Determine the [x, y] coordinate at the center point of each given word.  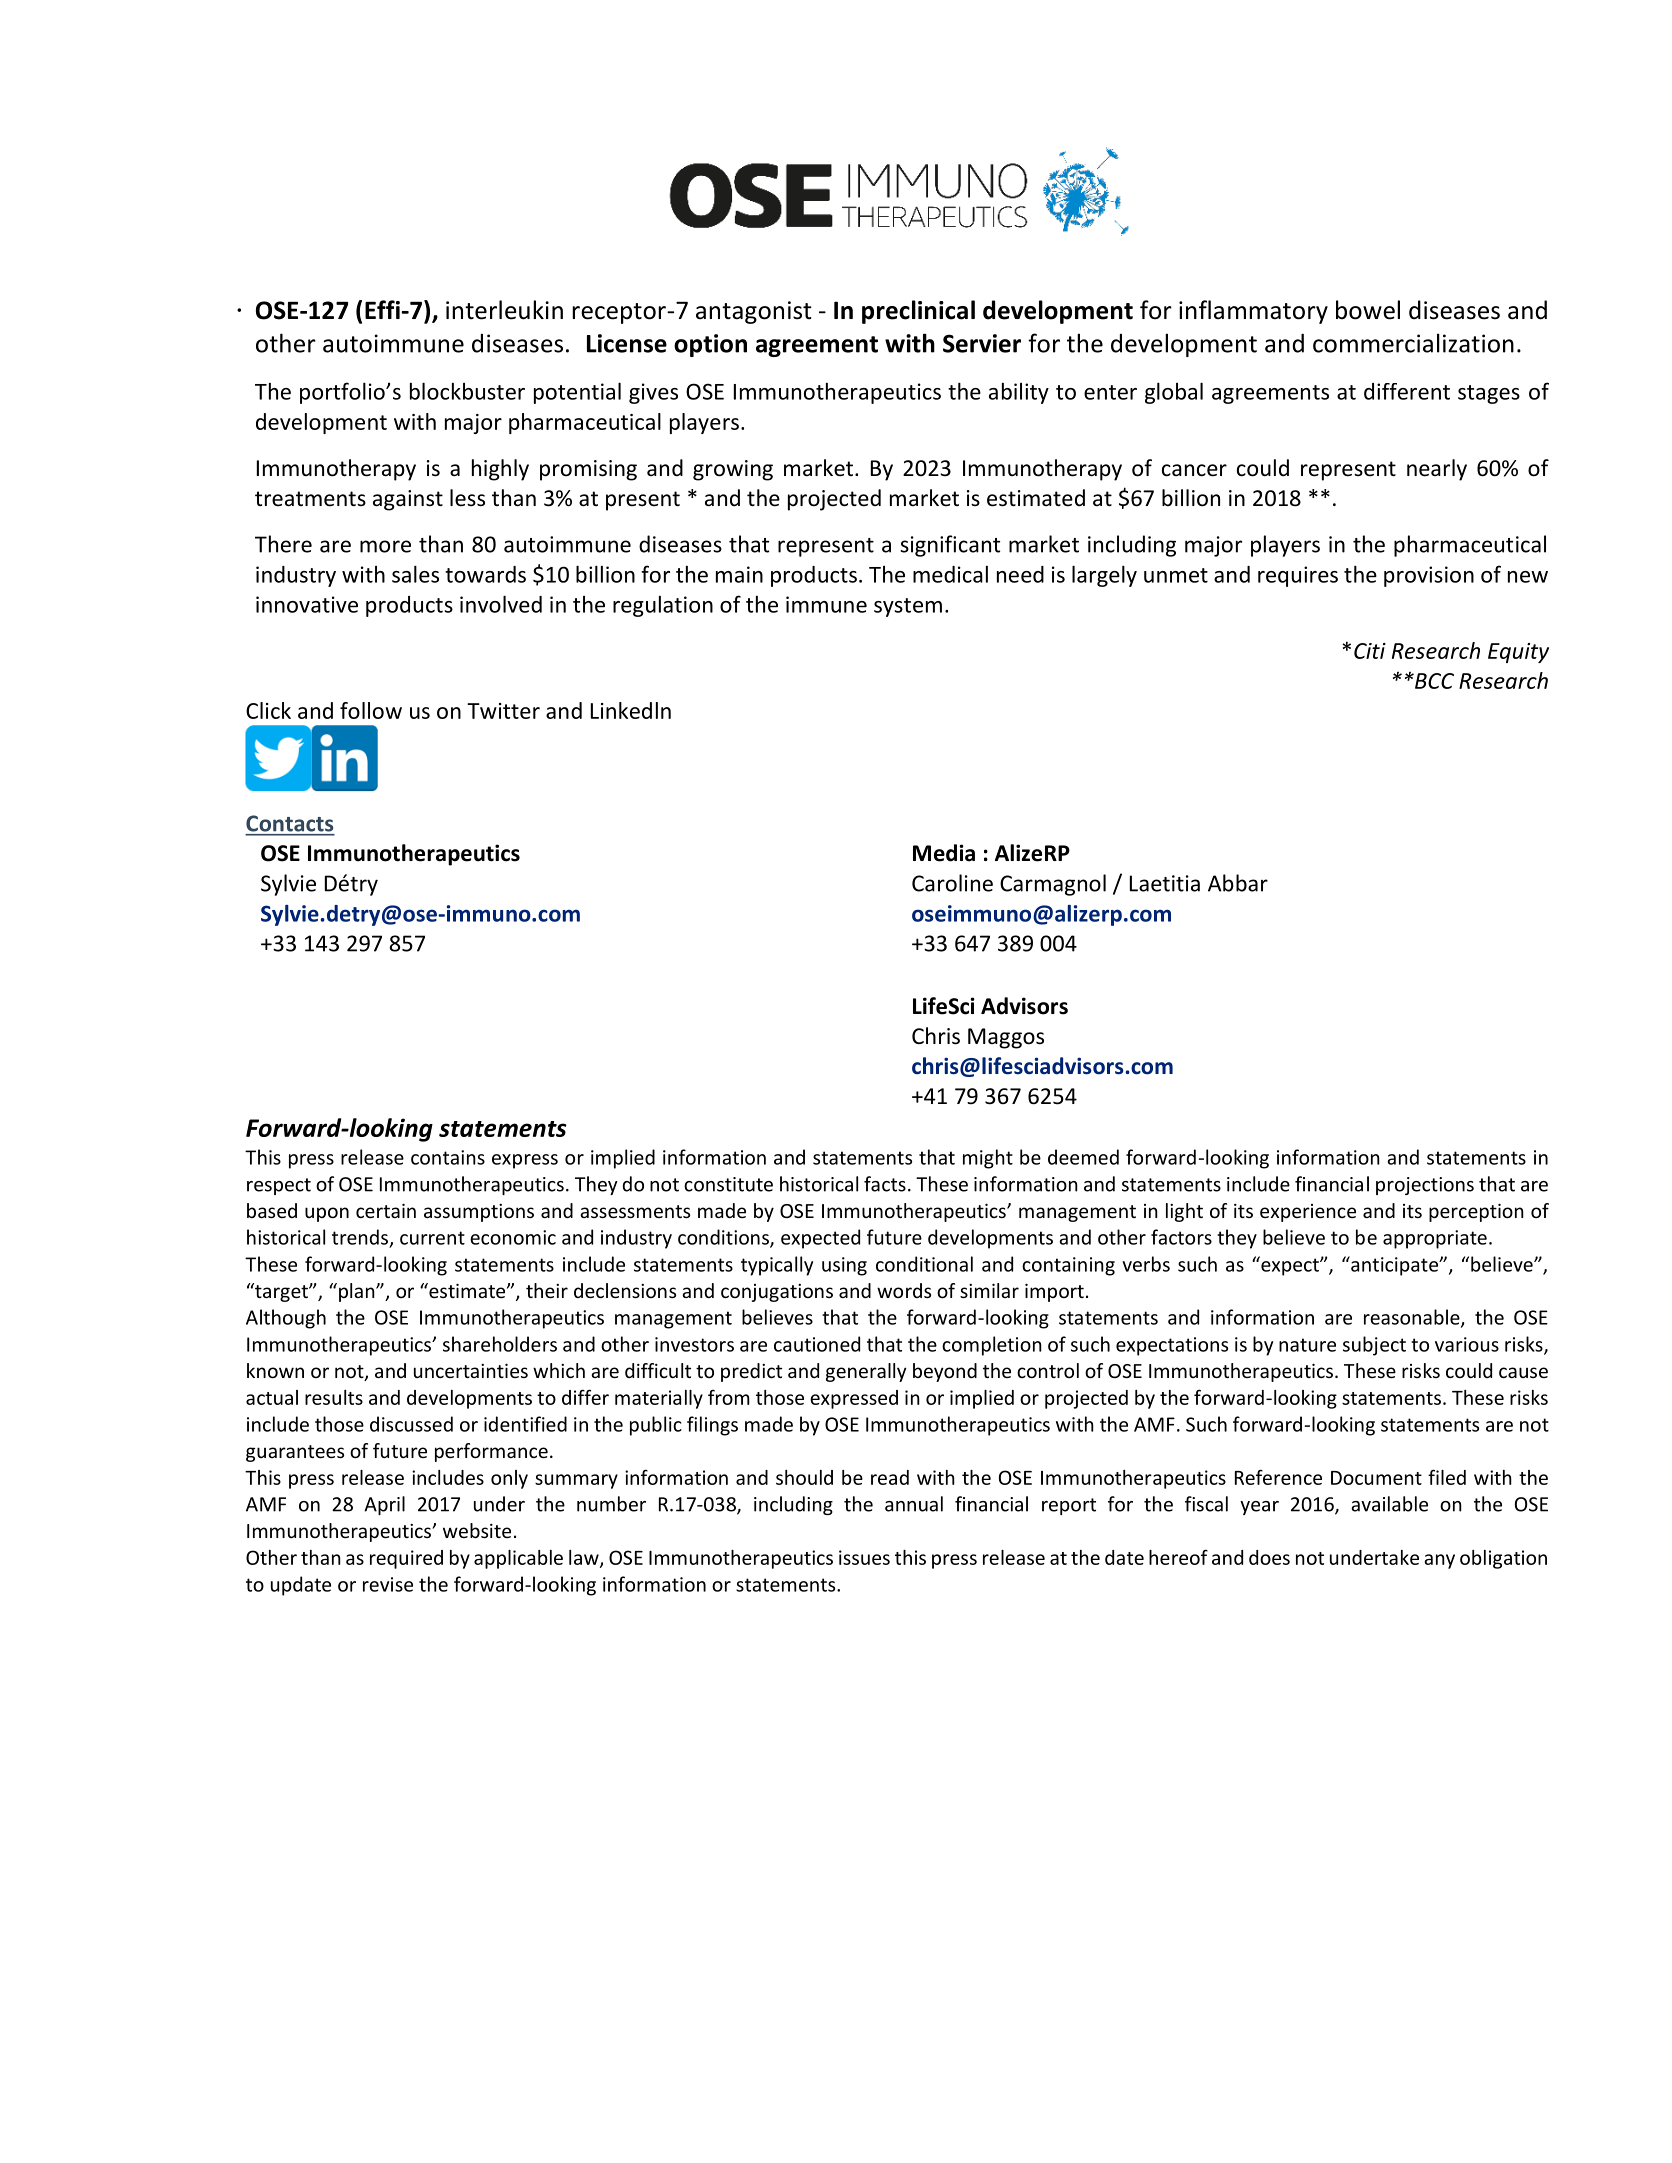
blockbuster [467, 391]
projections [1425, 1186]
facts [885, 1184]
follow [371, 710]
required [406, 1559]
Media [944, 853]
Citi [1370, 651]
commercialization [1413, 343]
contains [448, 1157]
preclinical [918, 312]
